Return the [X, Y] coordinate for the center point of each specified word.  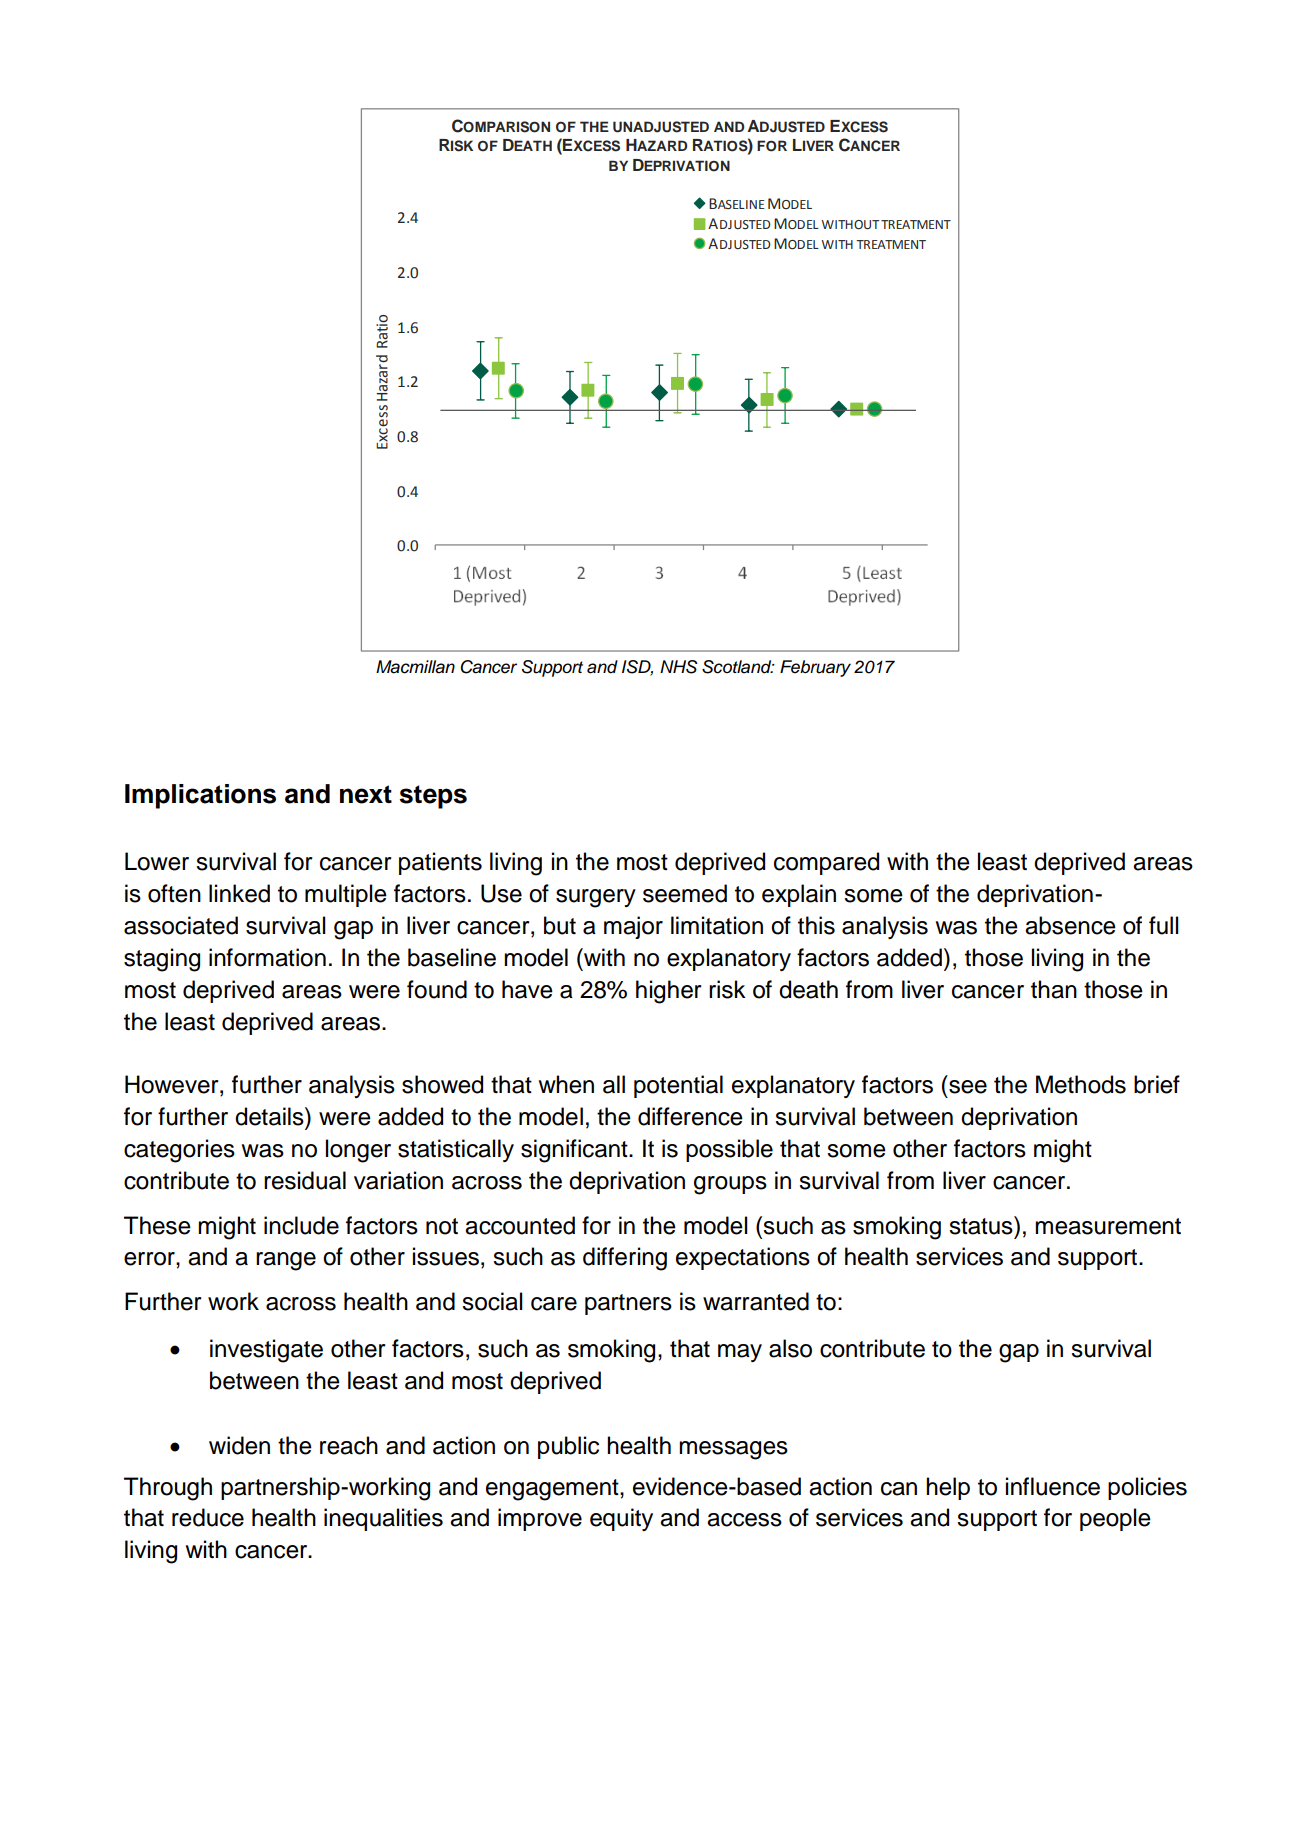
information [267, 957]
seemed [685, 893]
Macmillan [415, 667]
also [790, 1348]
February [815, 668]
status [982, 1225]
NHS [679, 667]
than [1054, 989]
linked [239, 893]
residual [305, 1180]
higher [669, 992]
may [740, 1353]
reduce [208, 1517]
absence [1070, 925]
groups [730, 1185]
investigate [266, 1351]
